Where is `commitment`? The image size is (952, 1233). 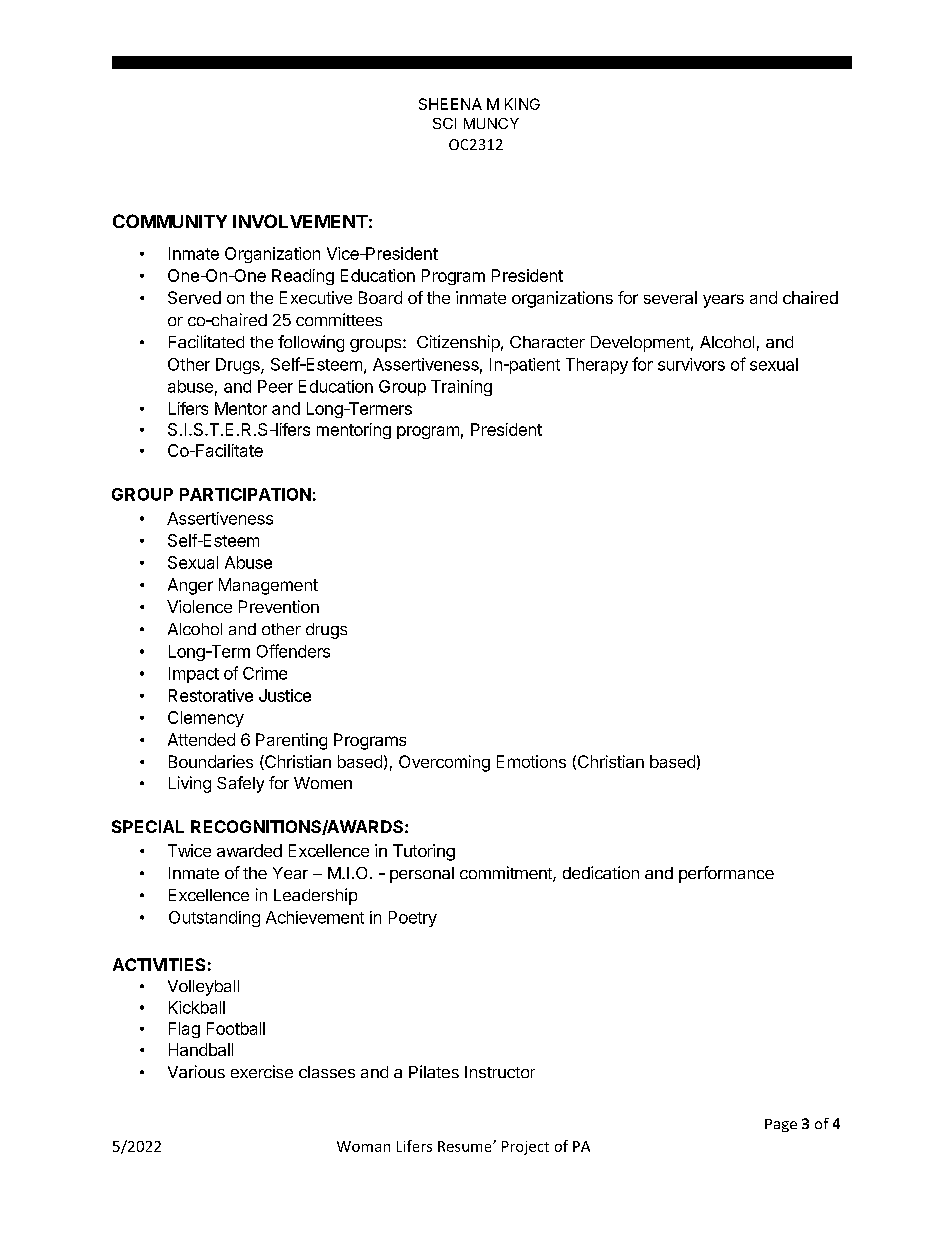 commitment is located at coordinates (507, 874).
